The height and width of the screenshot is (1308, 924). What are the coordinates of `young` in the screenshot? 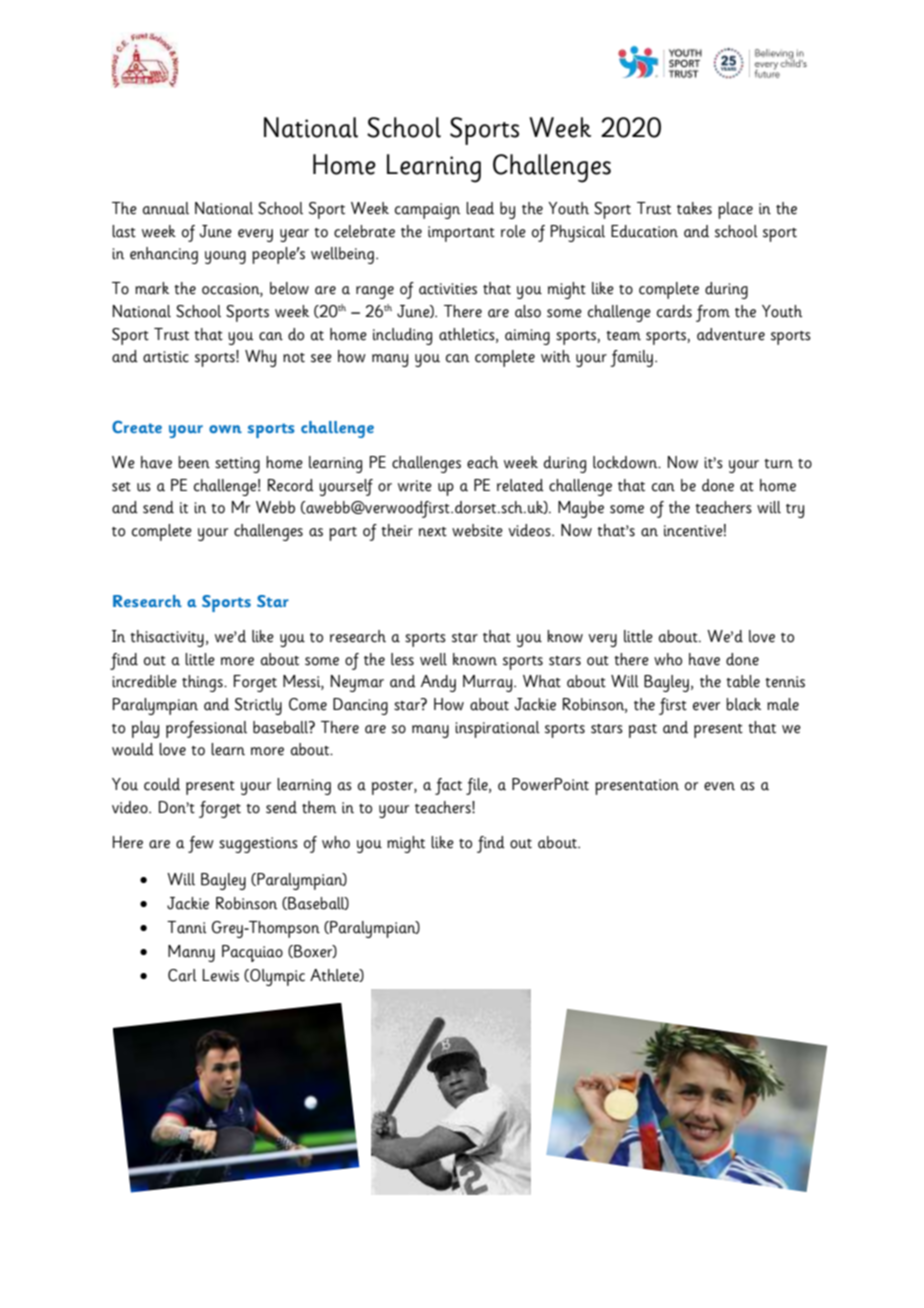 It's located at (225, 257).
